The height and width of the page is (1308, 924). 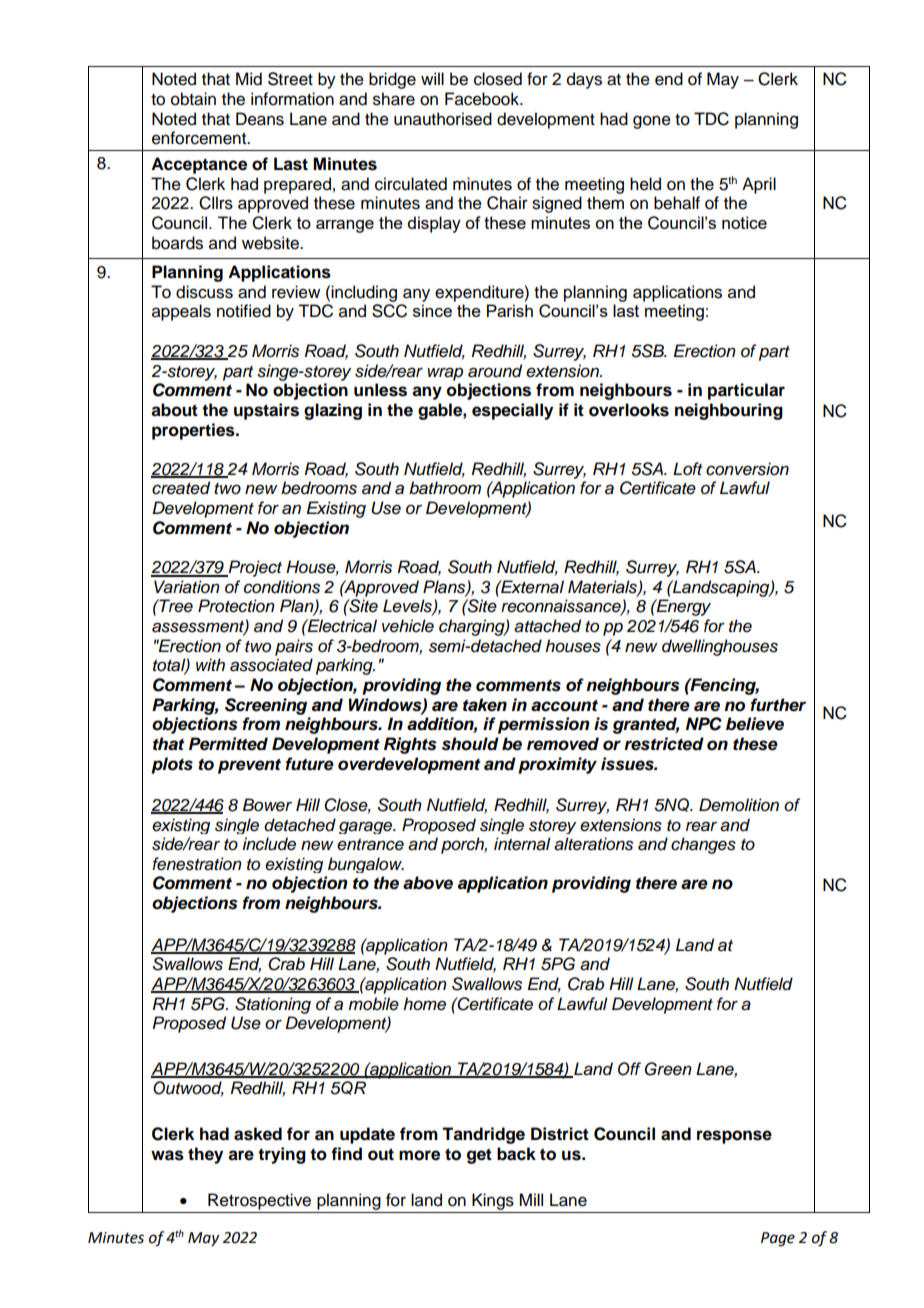 What do you see at coordinates (652, 122) in the page?
I see `gone` at bounding box center [652, 122].
